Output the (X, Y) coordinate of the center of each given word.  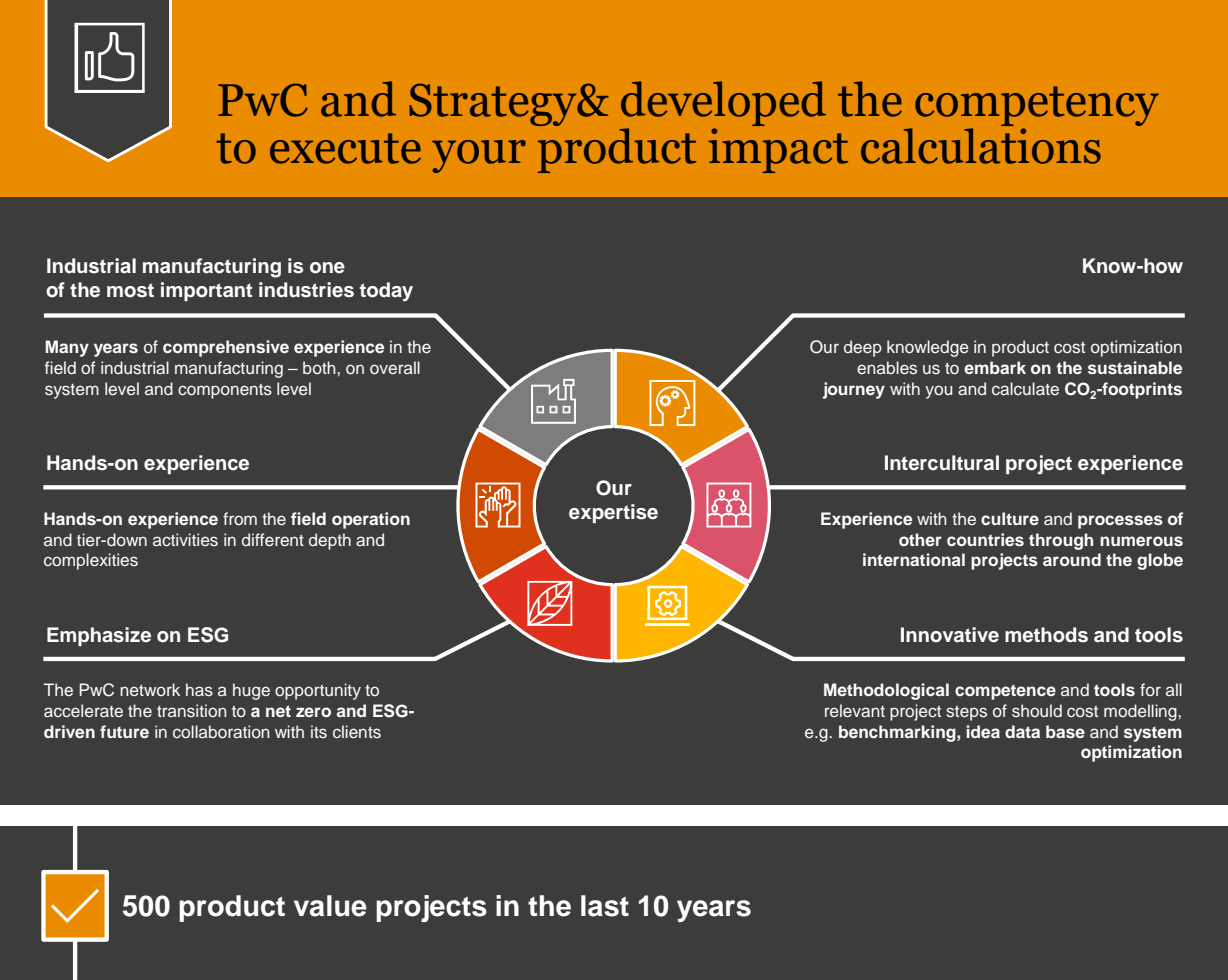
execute (345, 148)
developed (723, 105)
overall (395, 367)
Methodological (886, 691)
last (605, 906)
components (225, 391)
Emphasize (99, 636)
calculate (1025, 388)
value (330, 906)
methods (1046, 635)
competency (1037, 107)
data (1022, 731)
